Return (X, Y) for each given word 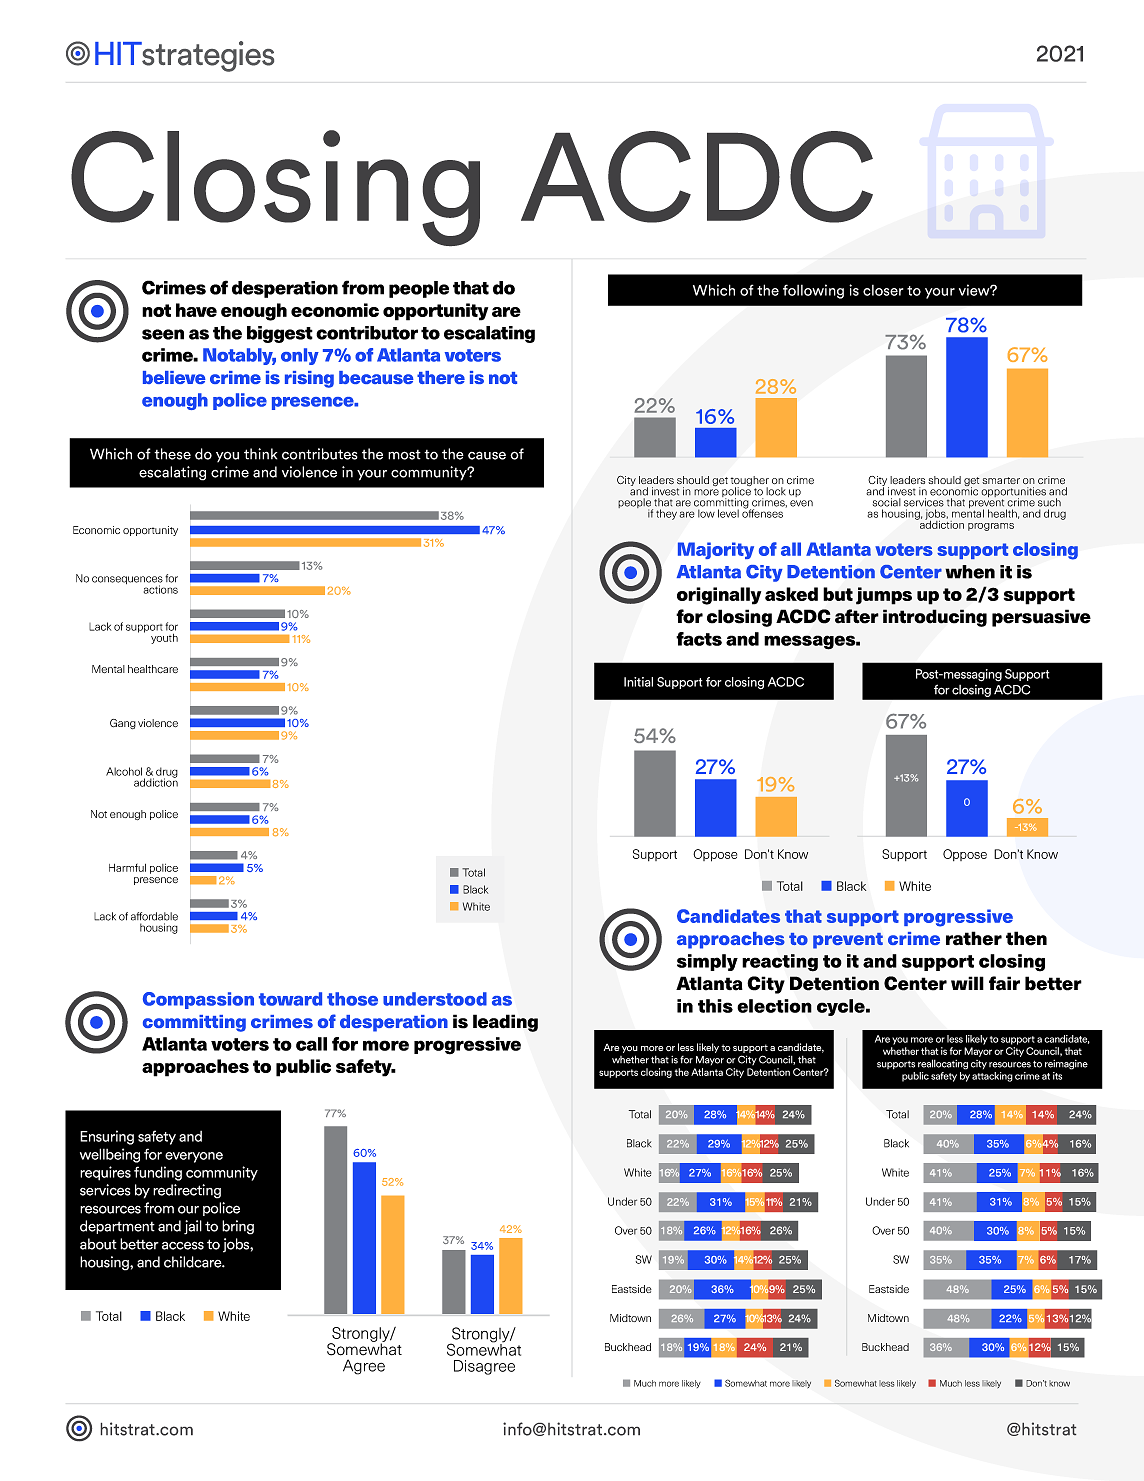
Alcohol (124, 771)
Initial (638, 682)
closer (883, 290)
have (196, 310)
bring (238, 1227)
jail (193, 1227)
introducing (935, 618)
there (441, 377)
